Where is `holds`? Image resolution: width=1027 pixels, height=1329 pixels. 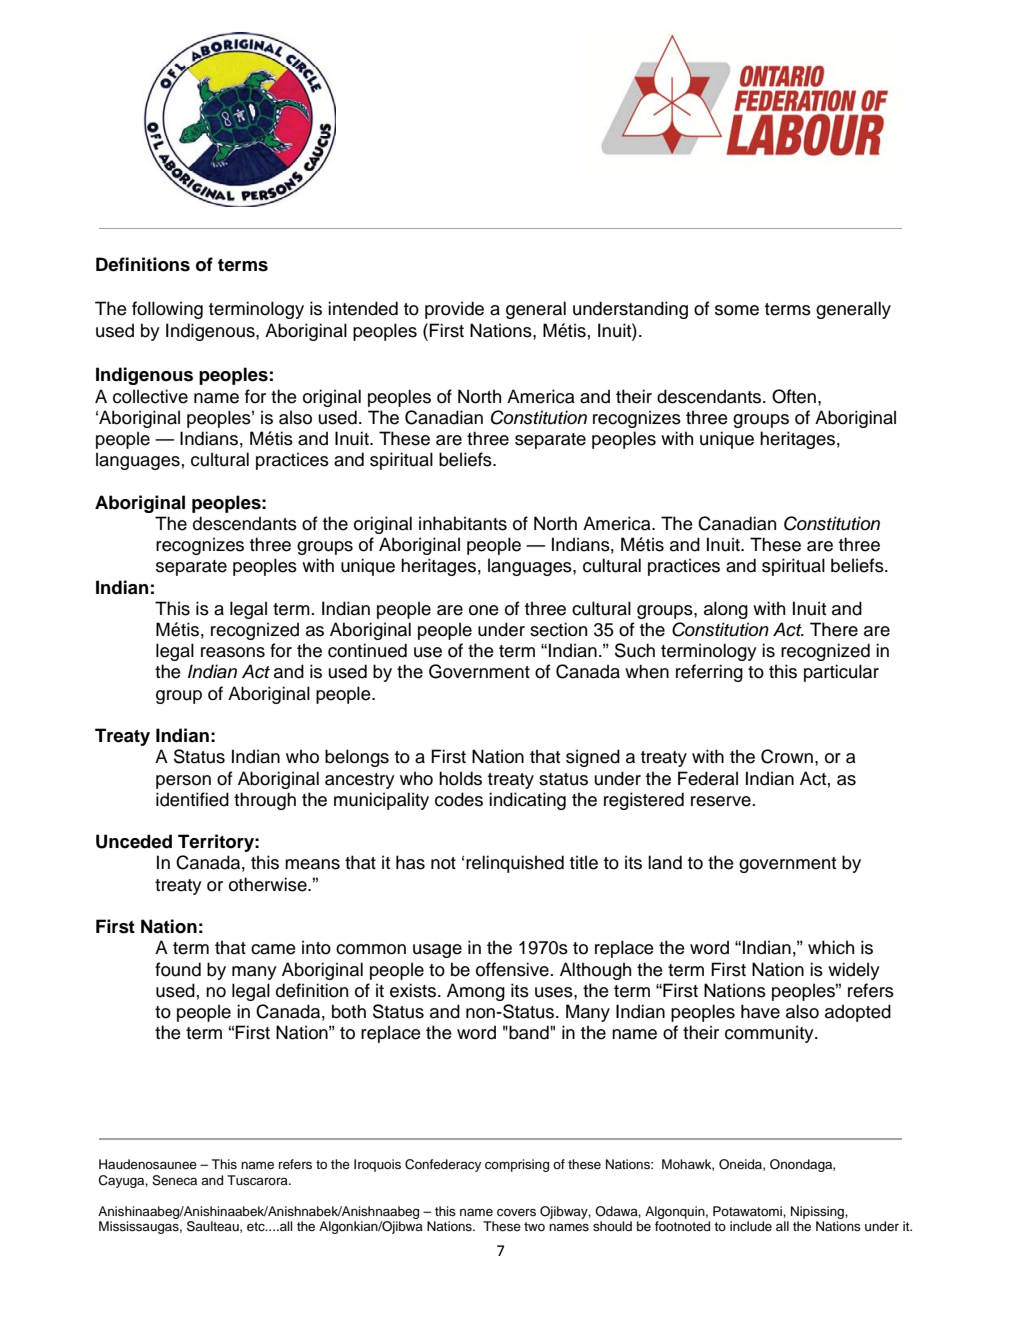 holds is located at coordinates (460, 778).
